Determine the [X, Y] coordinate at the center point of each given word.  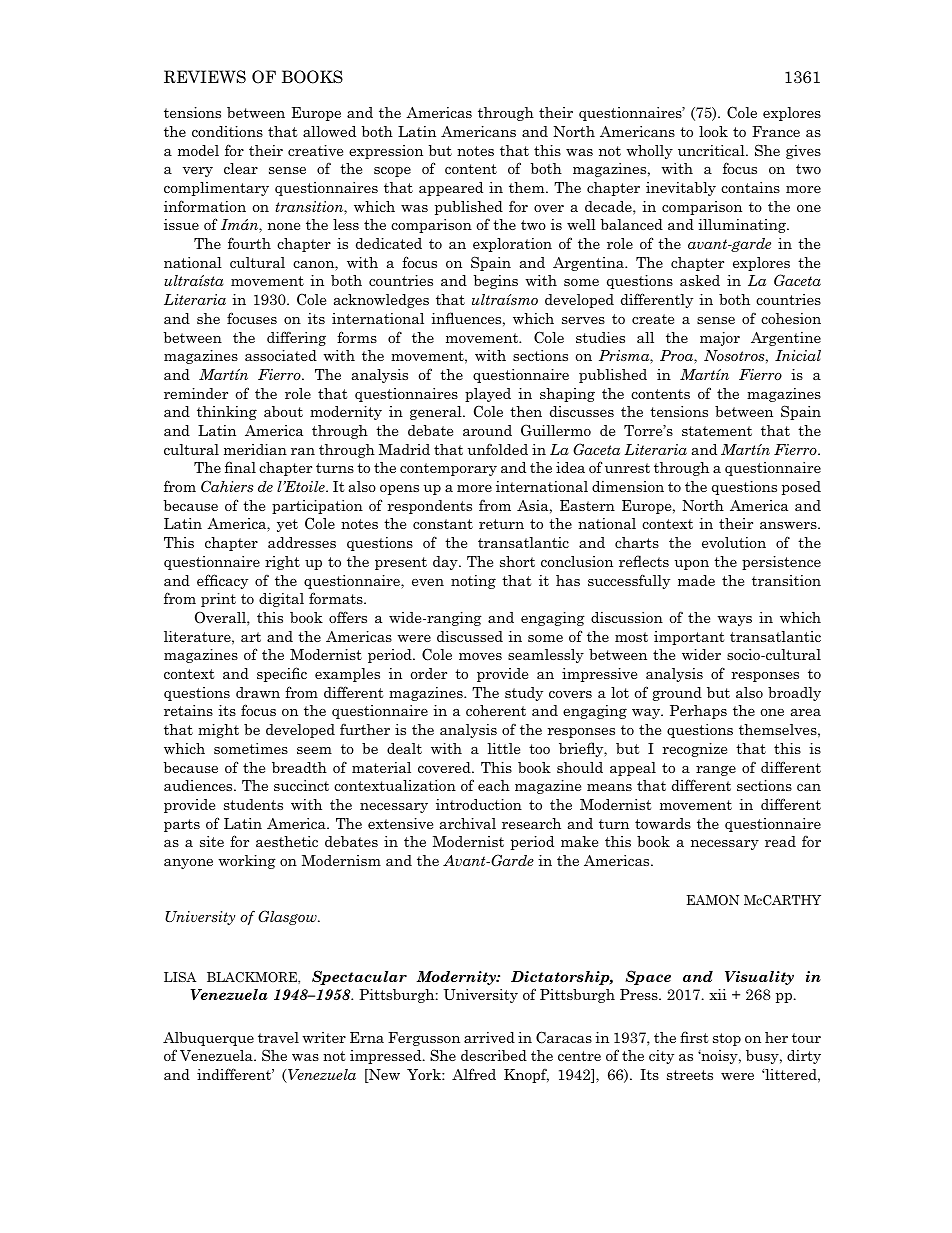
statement [717, 431]
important [689, 638]
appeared [451, 189]
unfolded [497, 449]
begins [495, 282]
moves [480, 656]
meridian [255, 449]
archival [468, 823]
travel [278, 1037]
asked [700, 280]
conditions [227, 131]
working [247, 862]
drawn [258, 692]
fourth [249, 243]
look [713, 131]
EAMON [713, 900]
